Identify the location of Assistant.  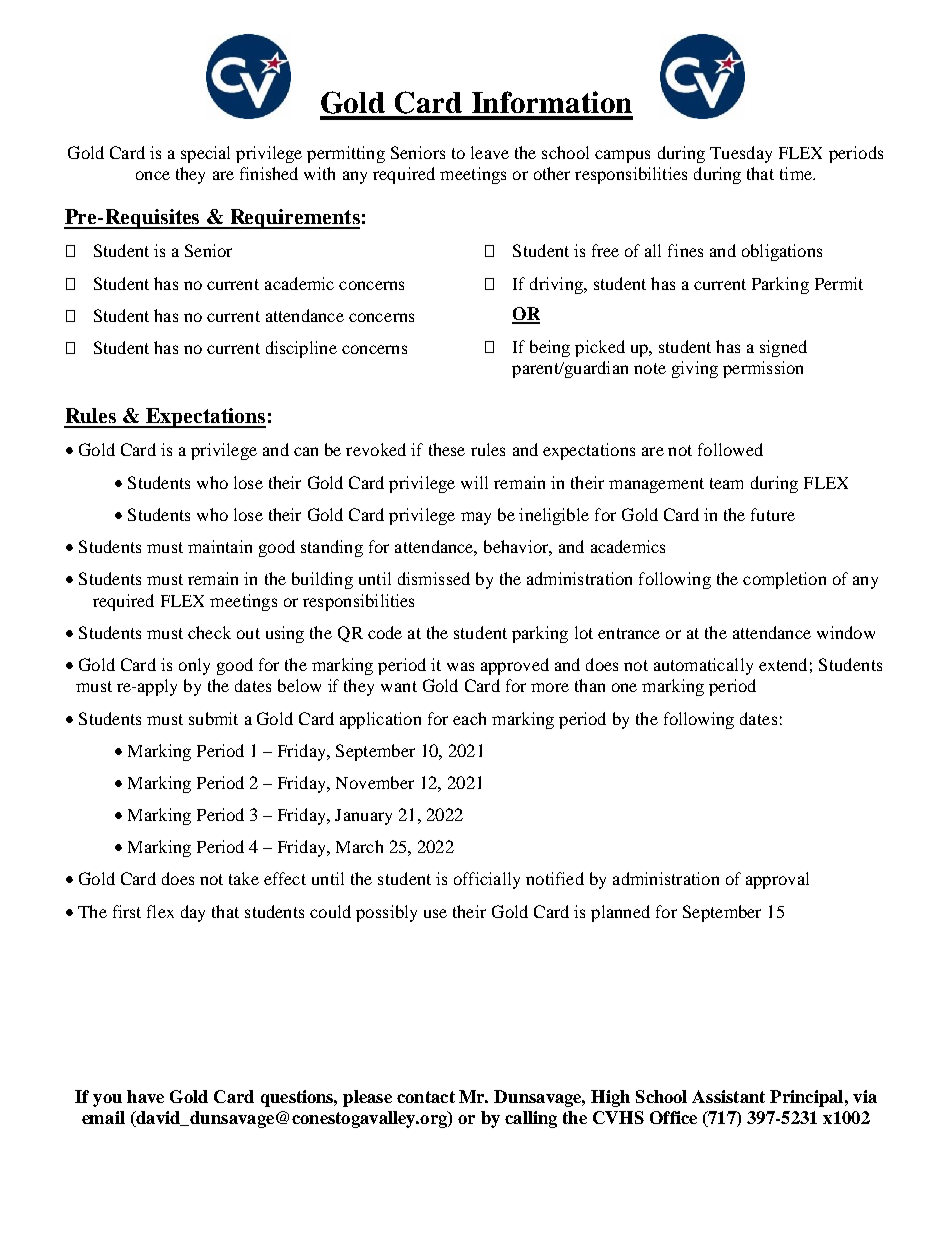
(728, 1096).
